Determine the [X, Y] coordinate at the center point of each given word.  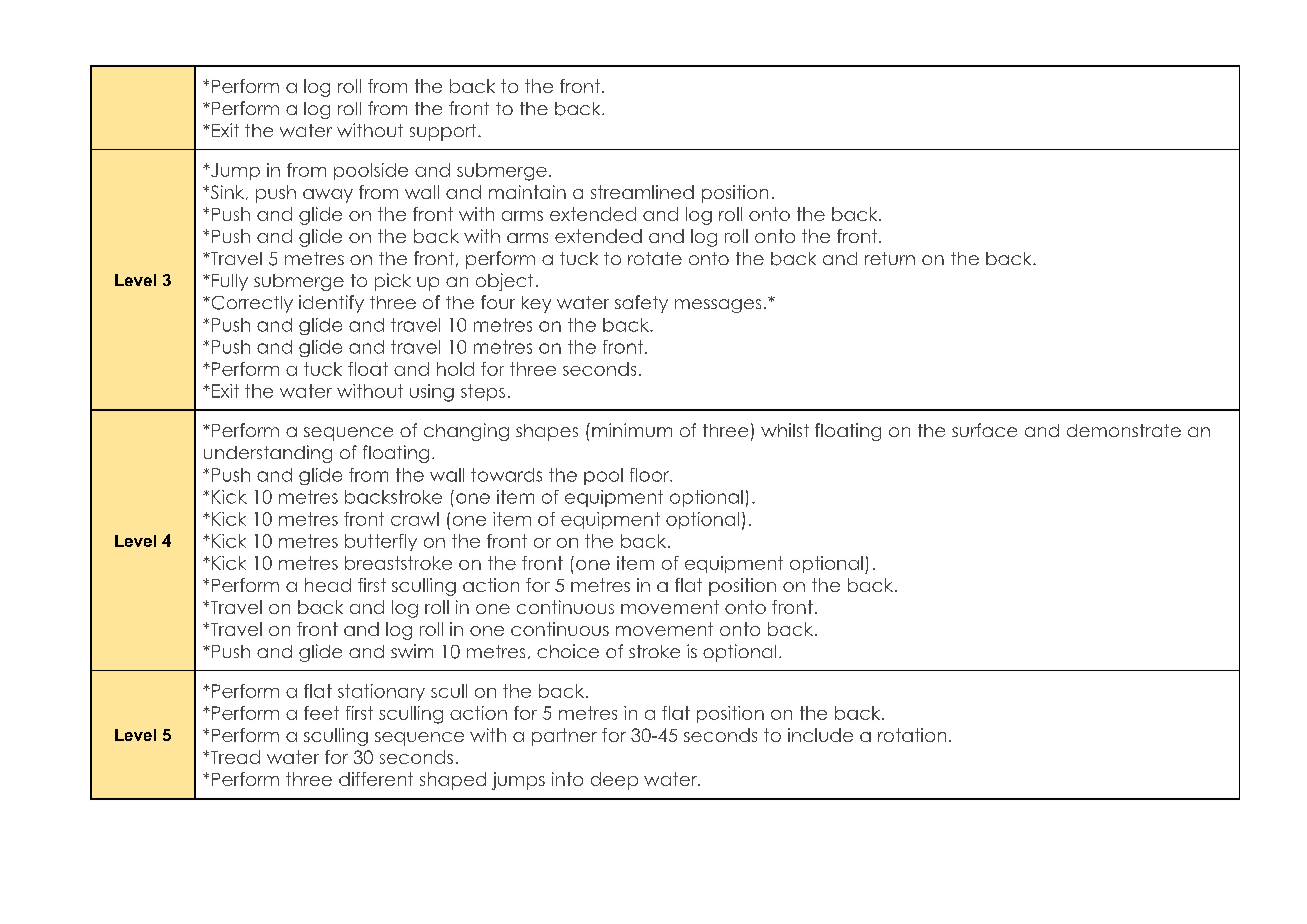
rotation [912, 735]
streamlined [642, 192]
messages [718, 306]
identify [331, 304]
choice [568, 651]
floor [650, 475]
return [890, 258]
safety [641, 304]
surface [984, 430]
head [328, 585]
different [376, 779]
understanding [268, 454]
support [444, 132]
